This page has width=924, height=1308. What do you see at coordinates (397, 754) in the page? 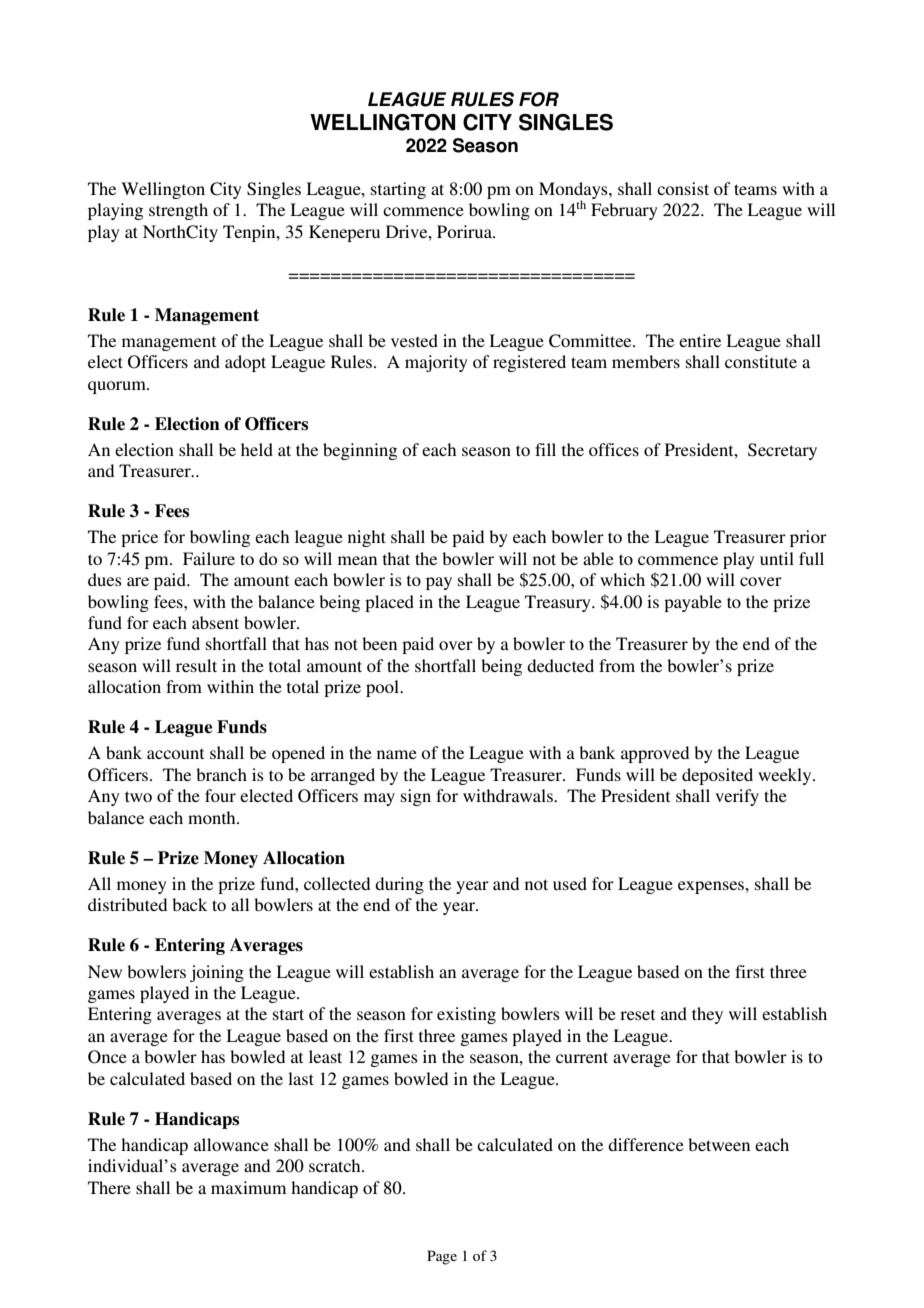
I see `name` at bounding box center [397, 754].
